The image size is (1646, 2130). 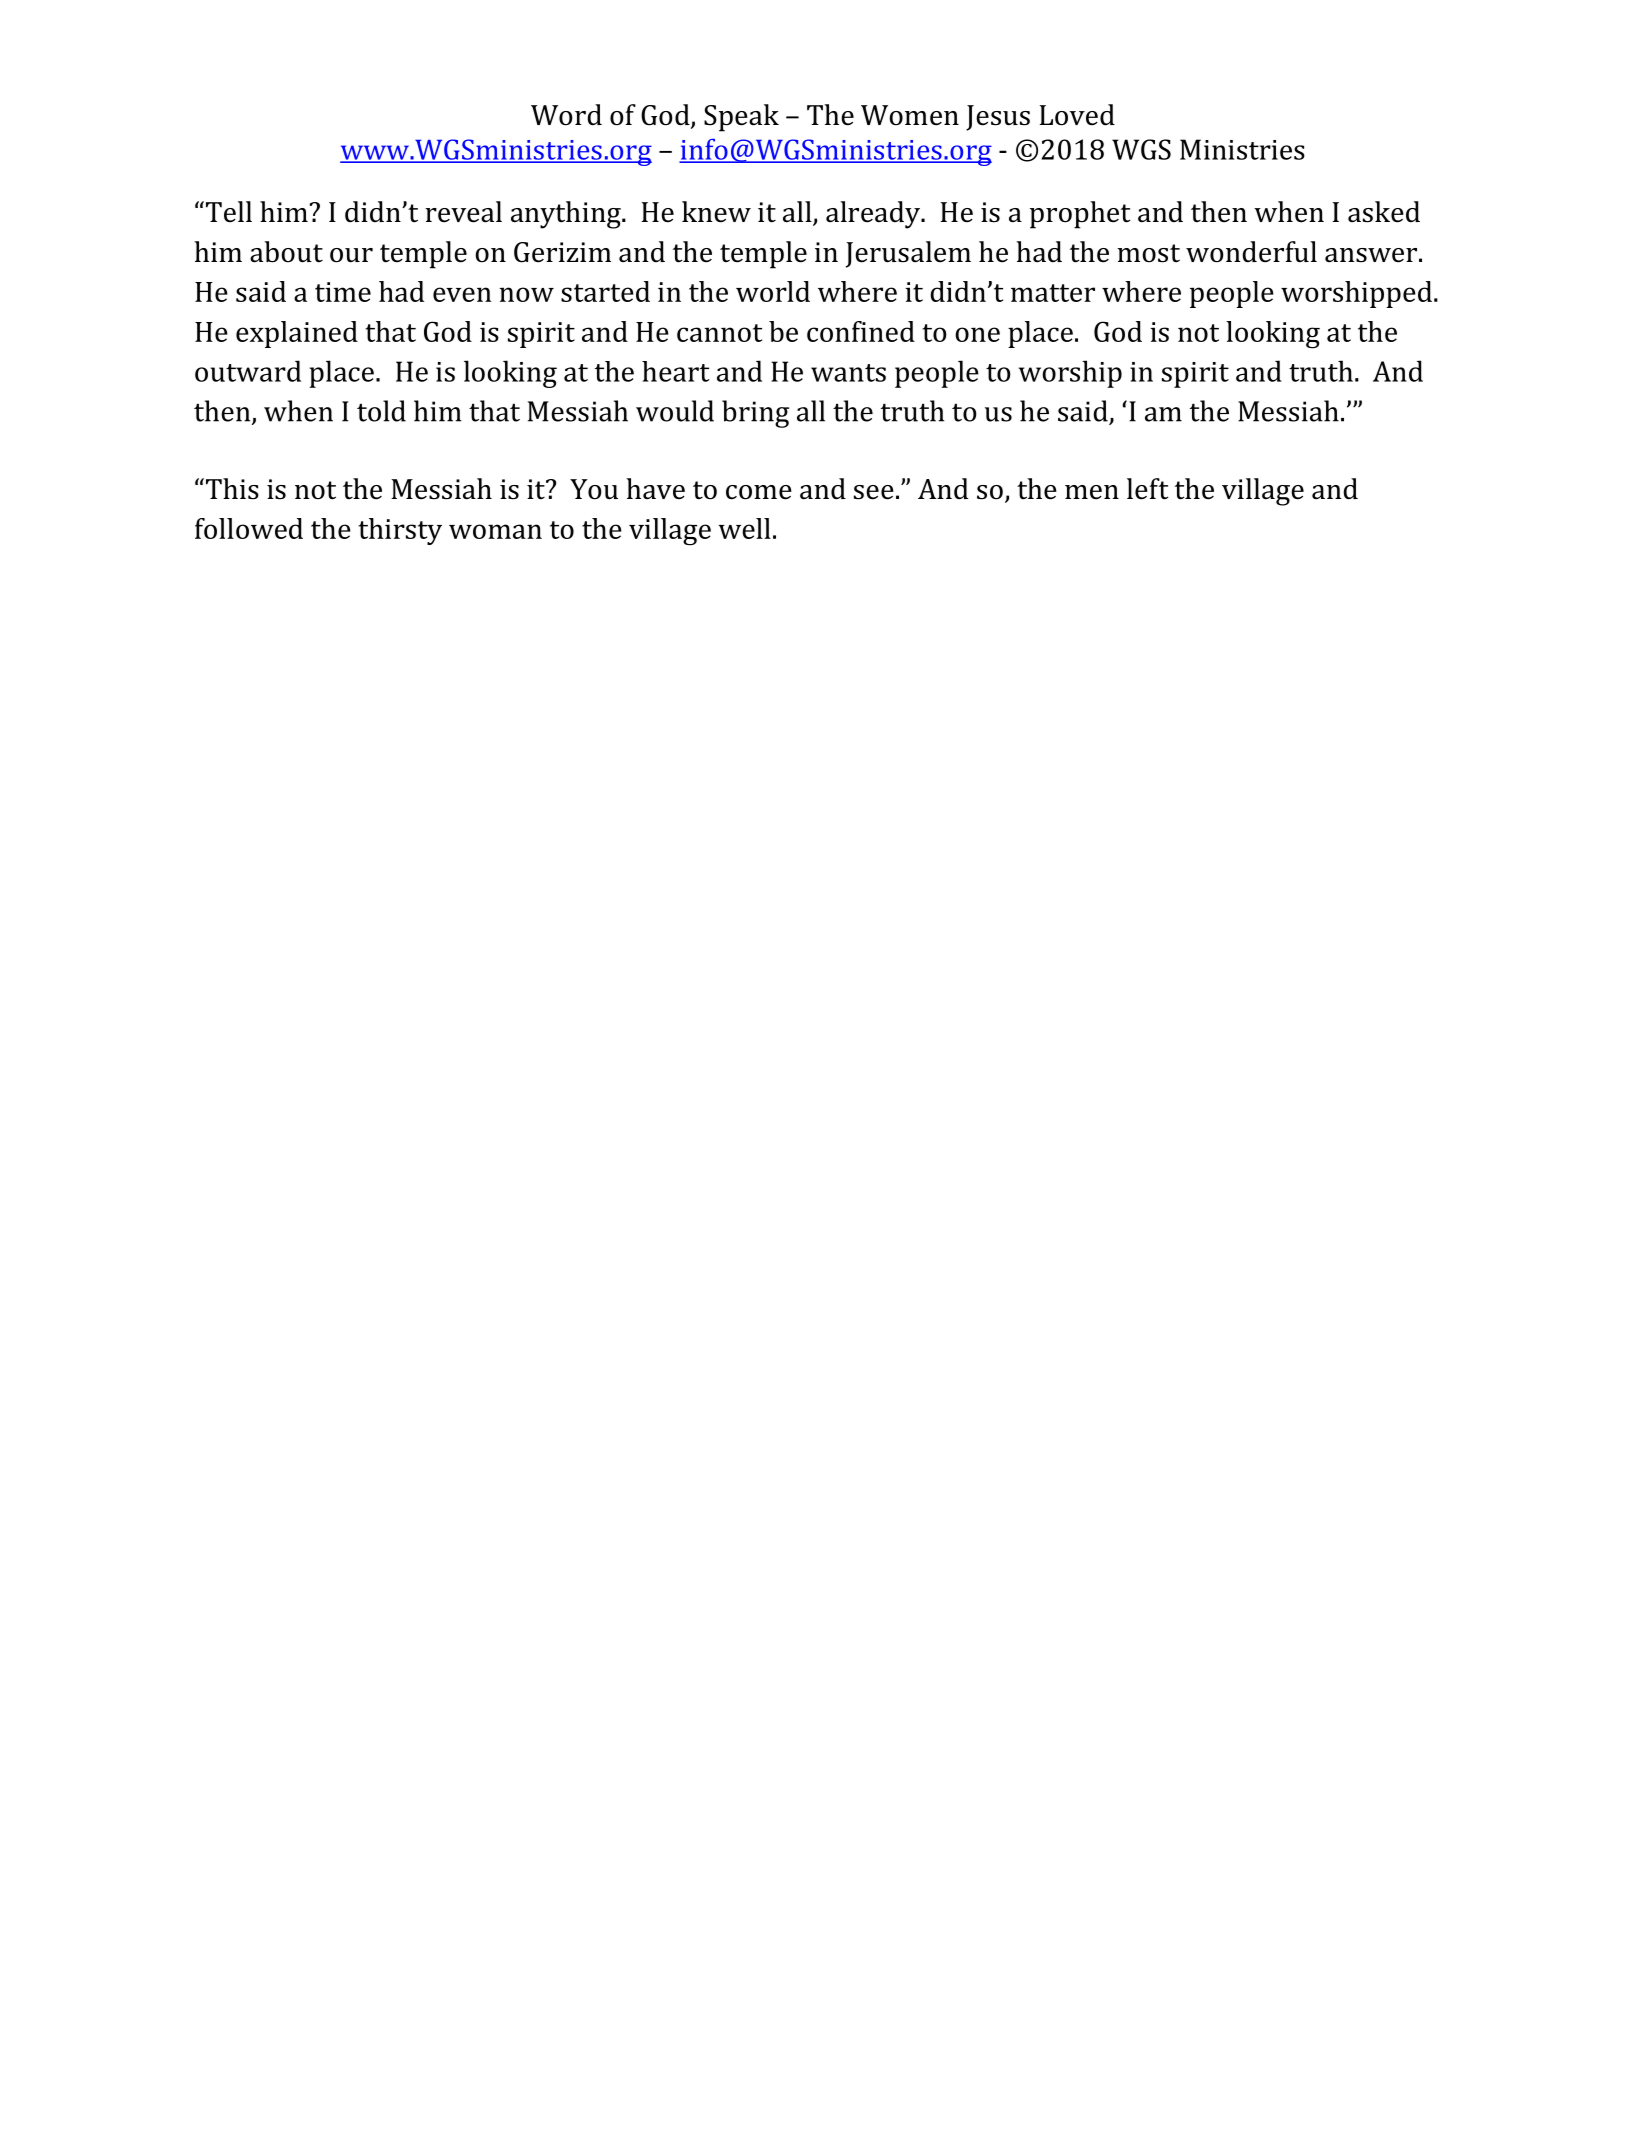 I want to click on already, so click(x=874, y=215).
